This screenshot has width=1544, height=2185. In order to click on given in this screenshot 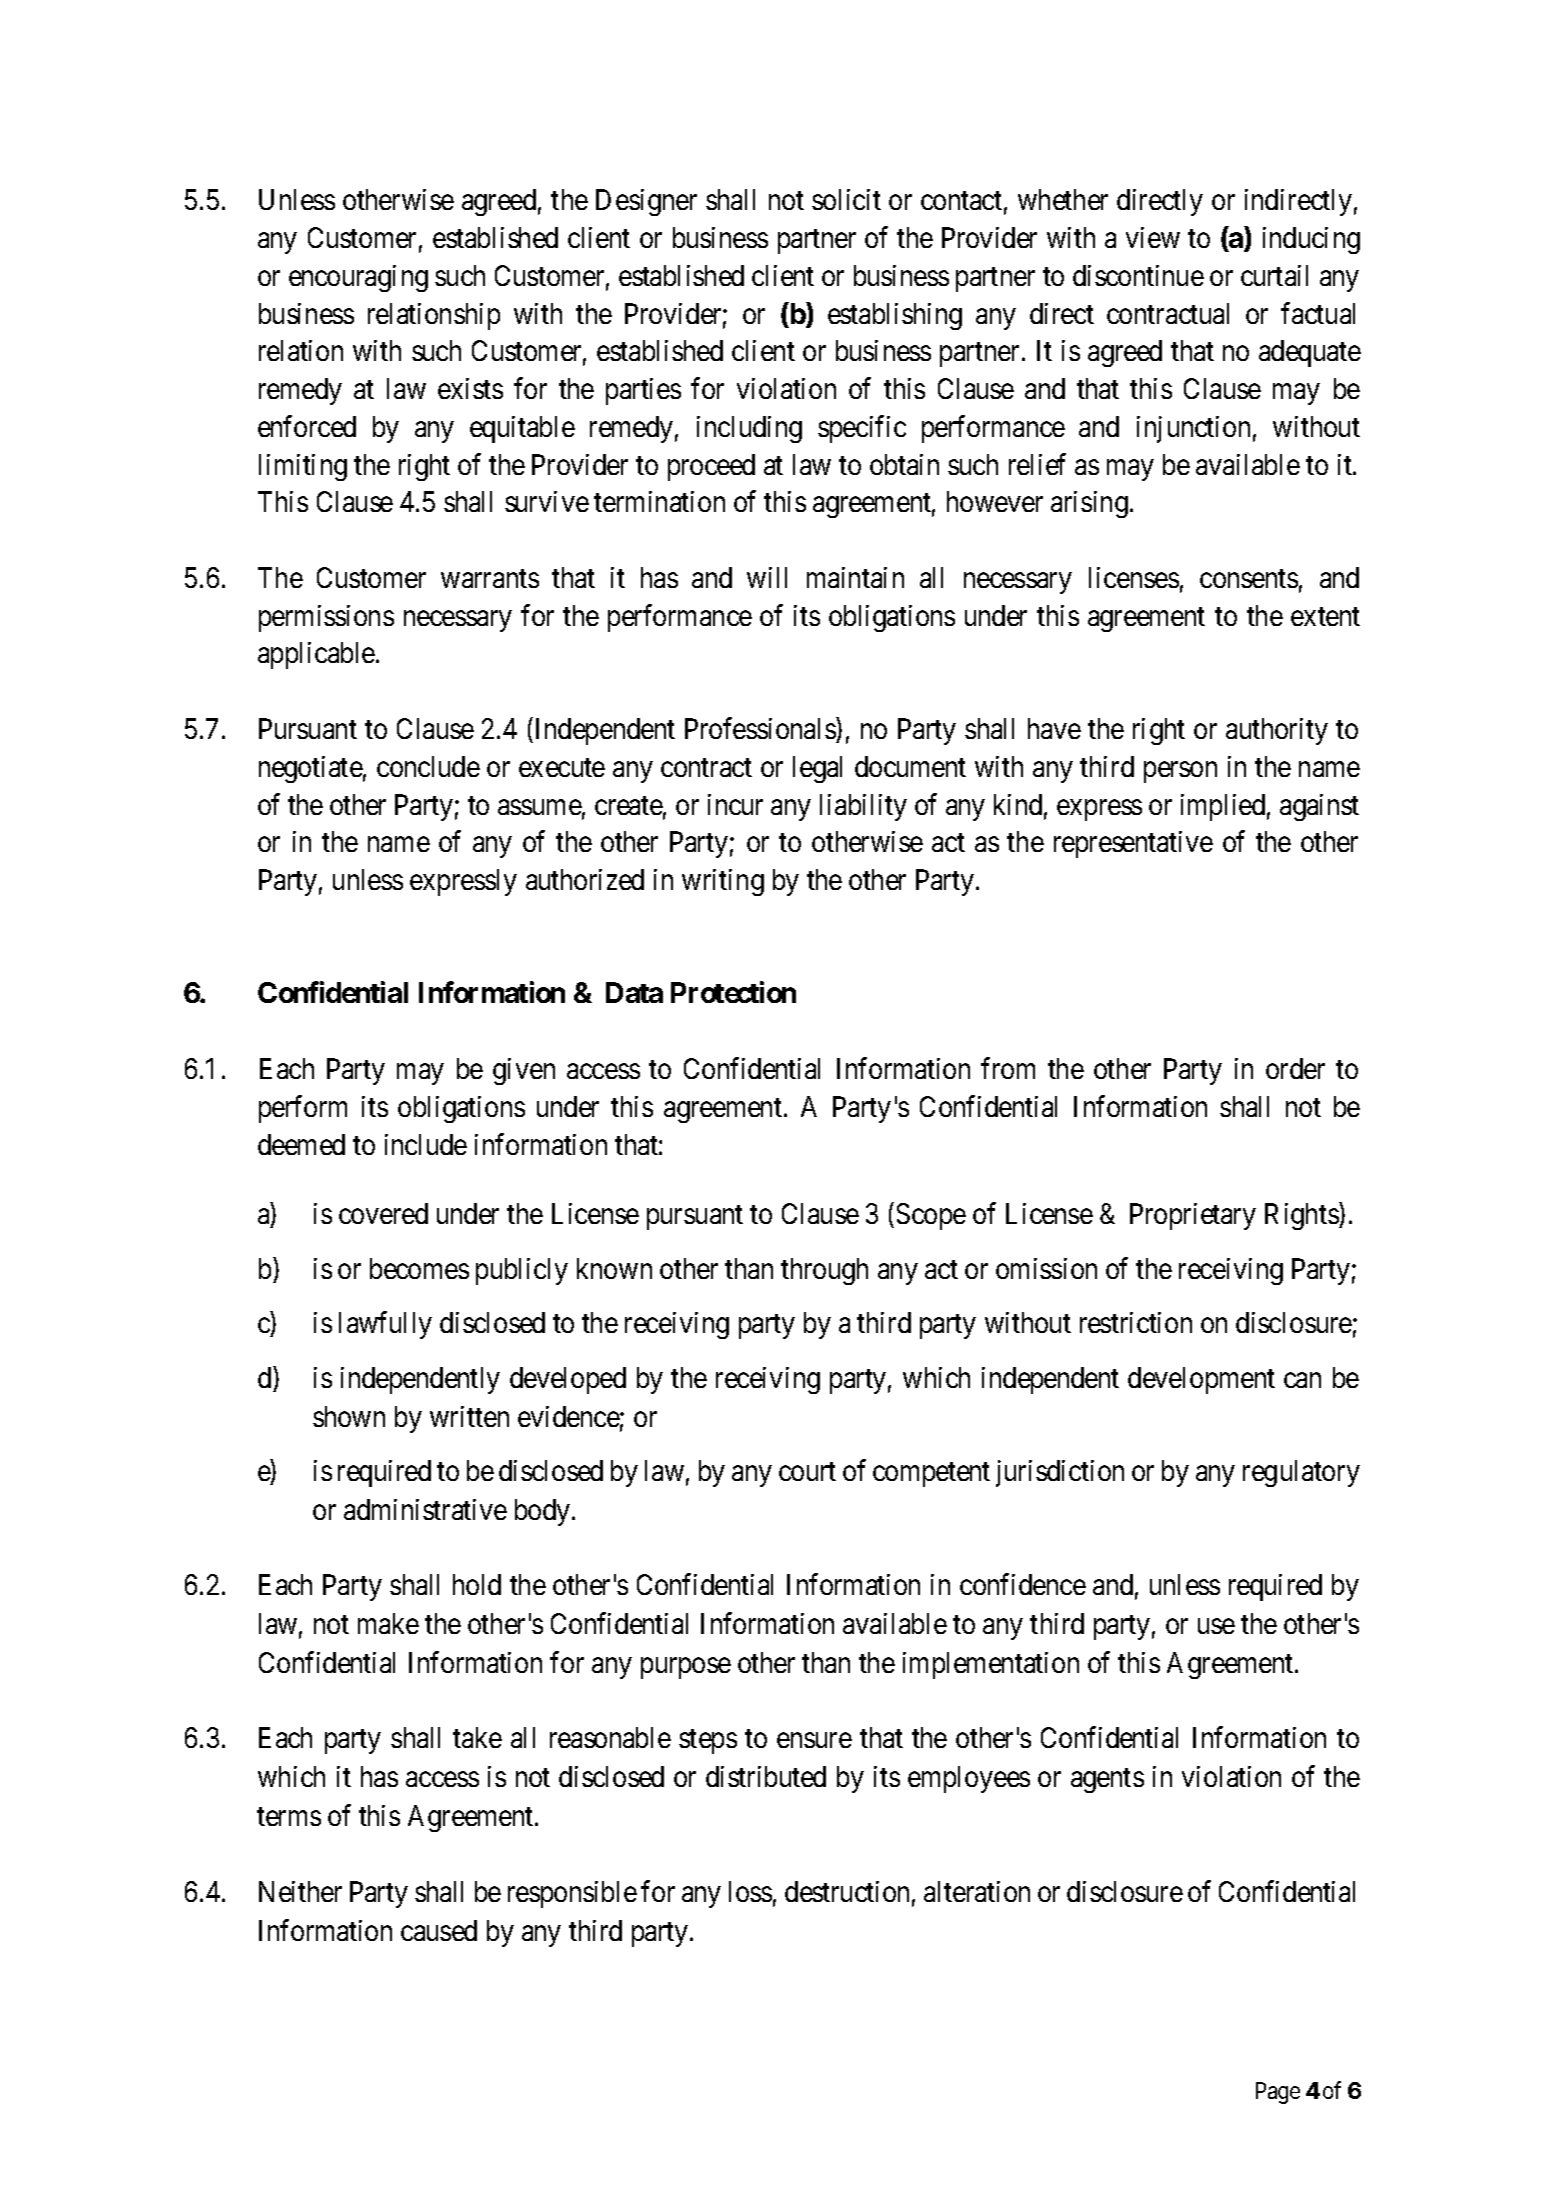, I will do `click(524, 1071)`.
